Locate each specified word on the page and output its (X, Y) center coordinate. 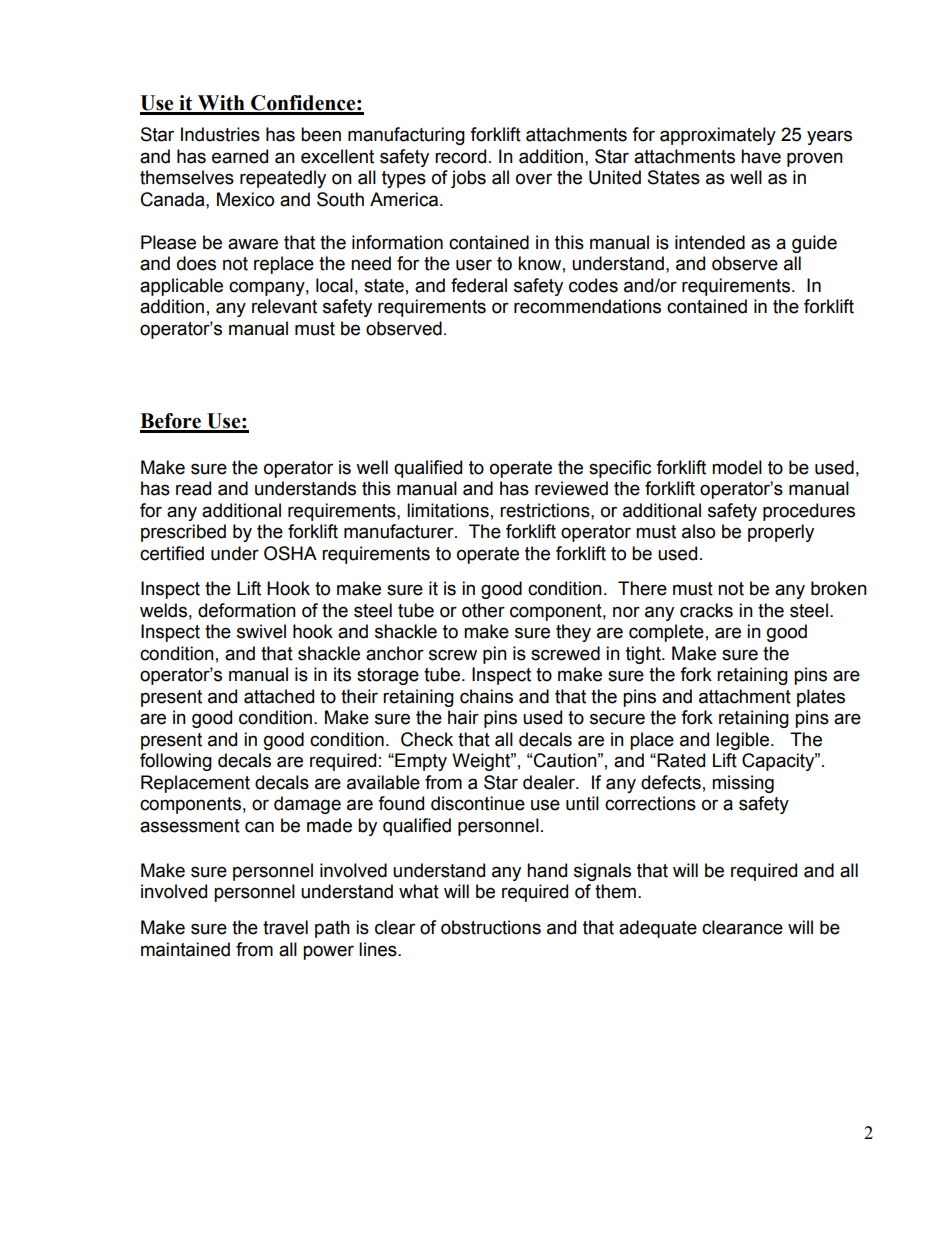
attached (279, 696)
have (761, 156)
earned (240, 156)
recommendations (587, 306)
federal (479, 285)
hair (463, 717)
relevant (284, 306)
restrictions (546, 510)
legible (742, 741)
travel (285, 927)
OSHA (290, 553)
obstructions (491, 927)
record (460, 156)
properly (781, 533)
